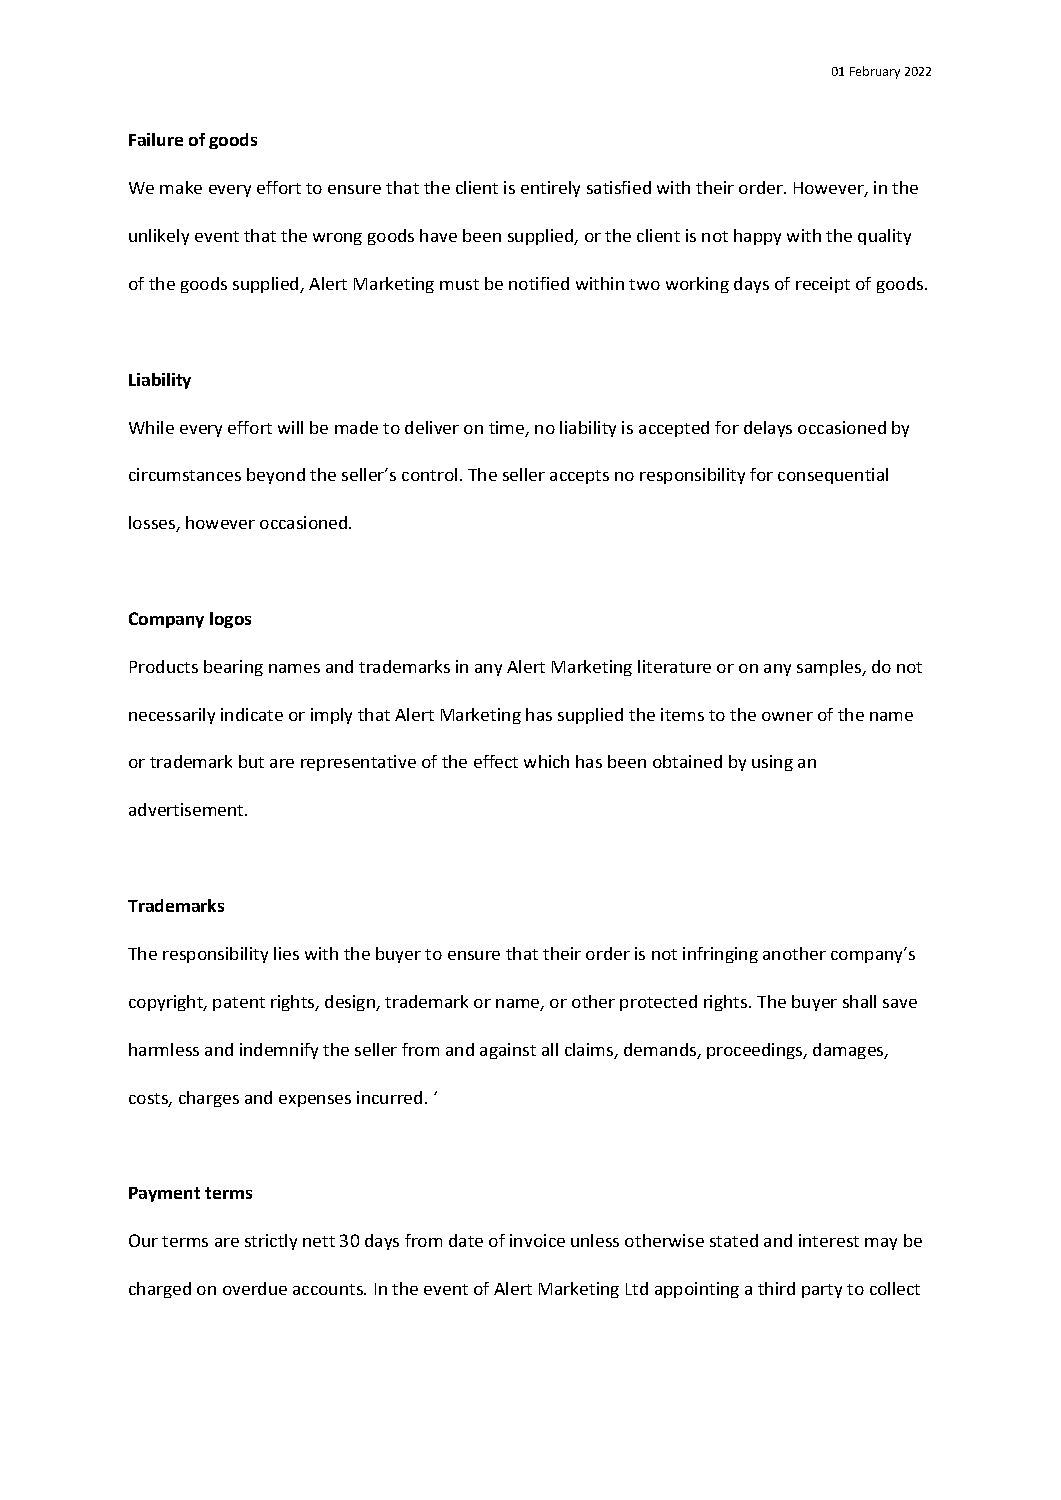 The height and width of the image is (1500, 1061). What do you see at coordinates (276, 476) in the image?
I see `beyond` at bounding box center [276, 476].
